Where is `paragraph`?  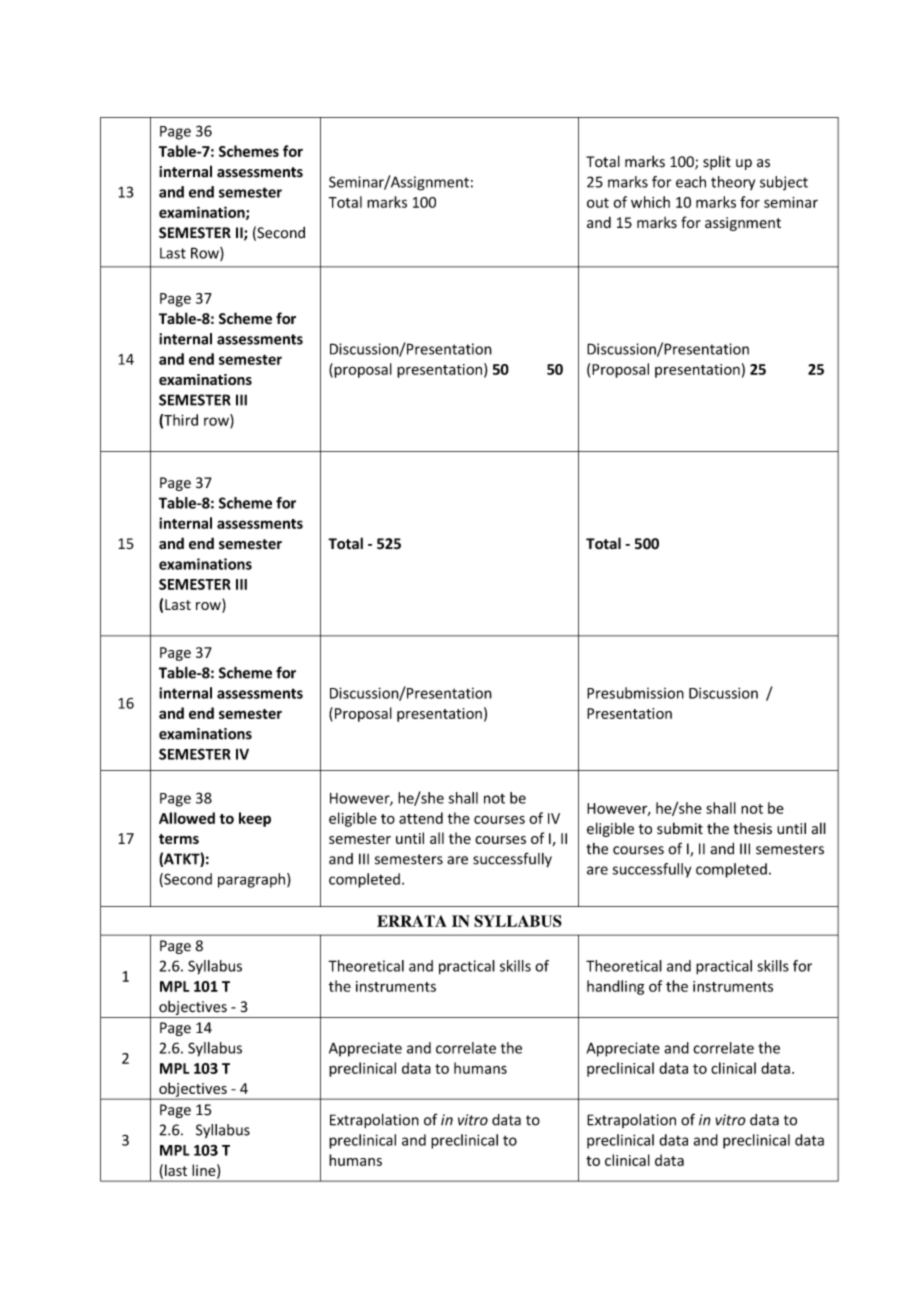
paragraph is located at coordinates (253, 880).
